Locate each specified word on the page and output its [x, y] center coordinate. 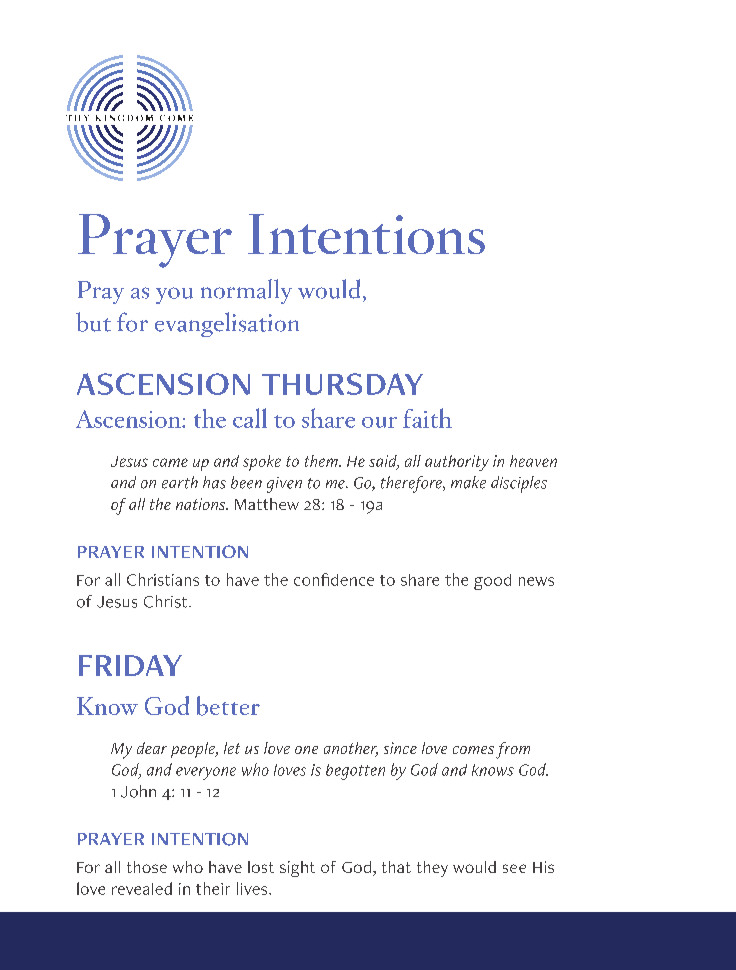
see [514, 868]
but [93, 322]
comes [473, 750]
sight [297, 869]
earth [180, 482]
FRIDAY [130, 665]
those [147, 867]
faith [427, 418]
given [284, 485]
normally [246, 291]
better [228, 706]
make [468, 482]
